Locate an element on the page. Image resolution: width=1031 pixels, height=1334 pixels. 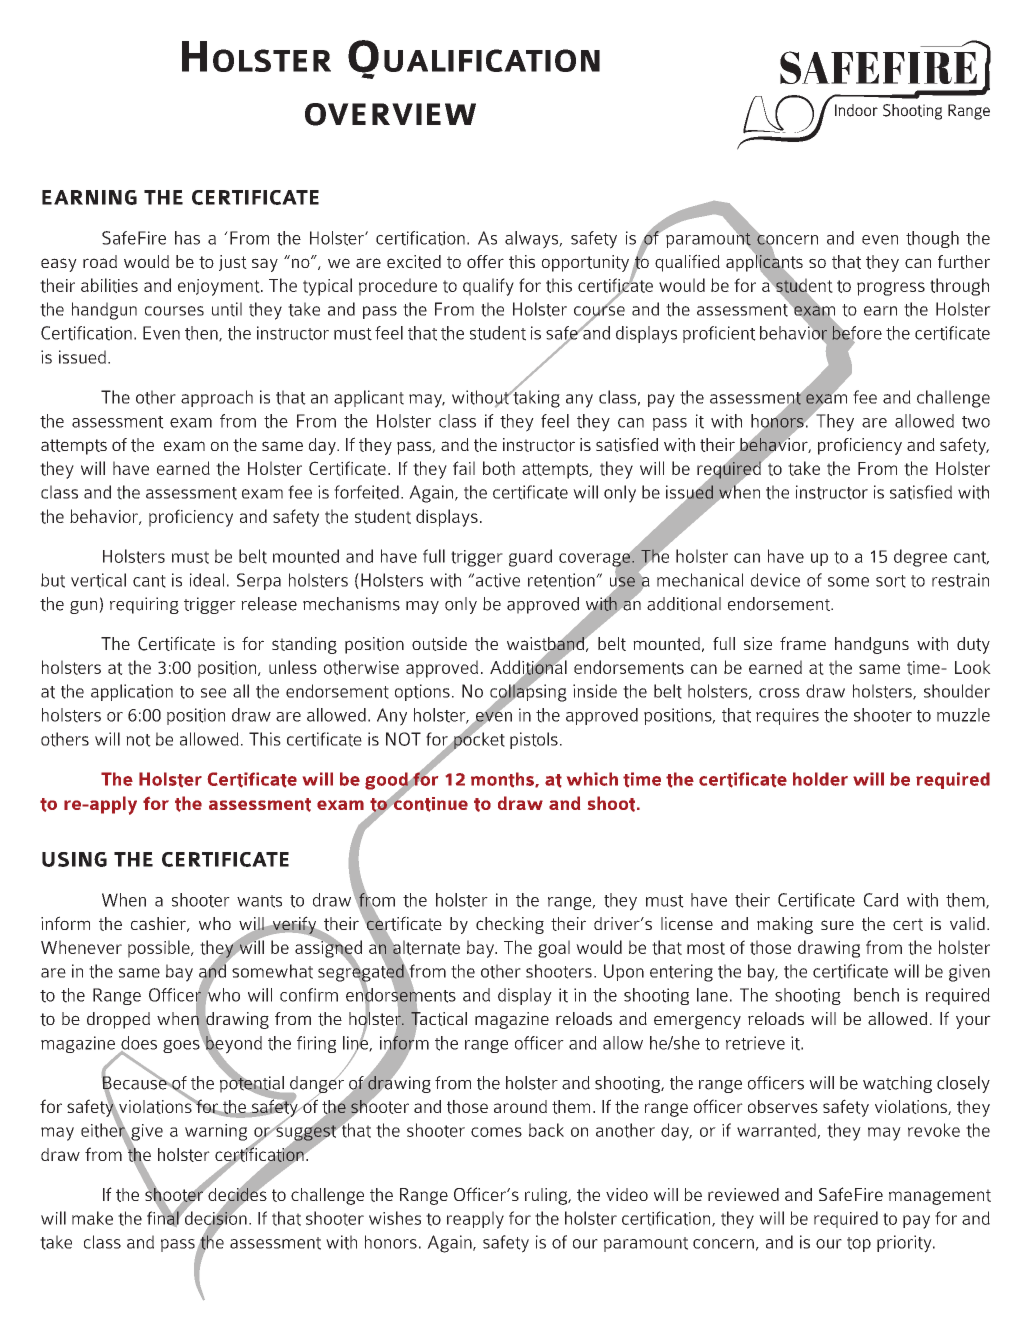
has is located at coordinates (187, 238).
